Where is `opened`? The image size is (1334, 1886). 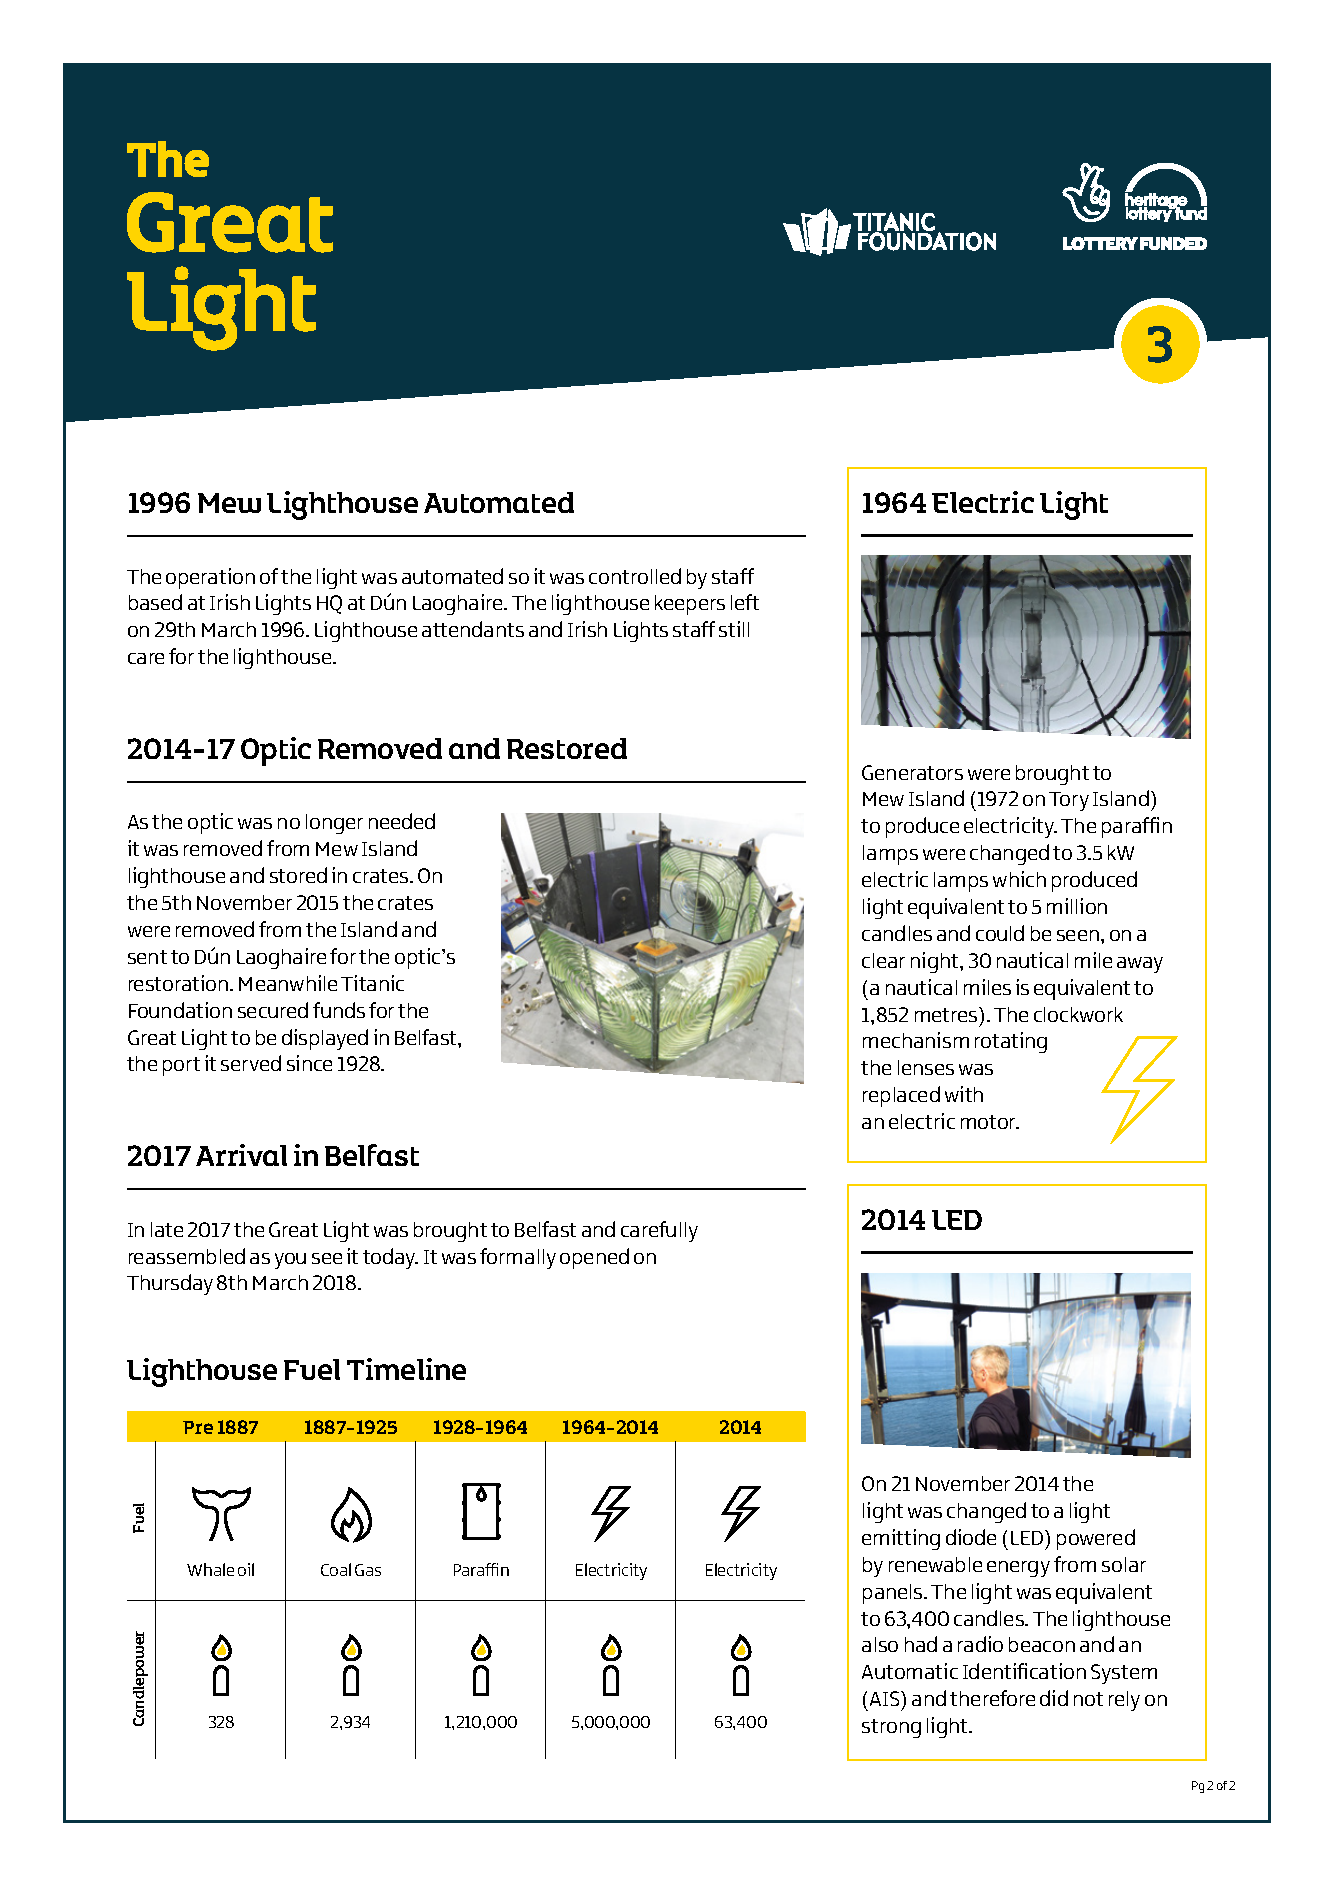
opened is located at coordinates (594, 1258).
